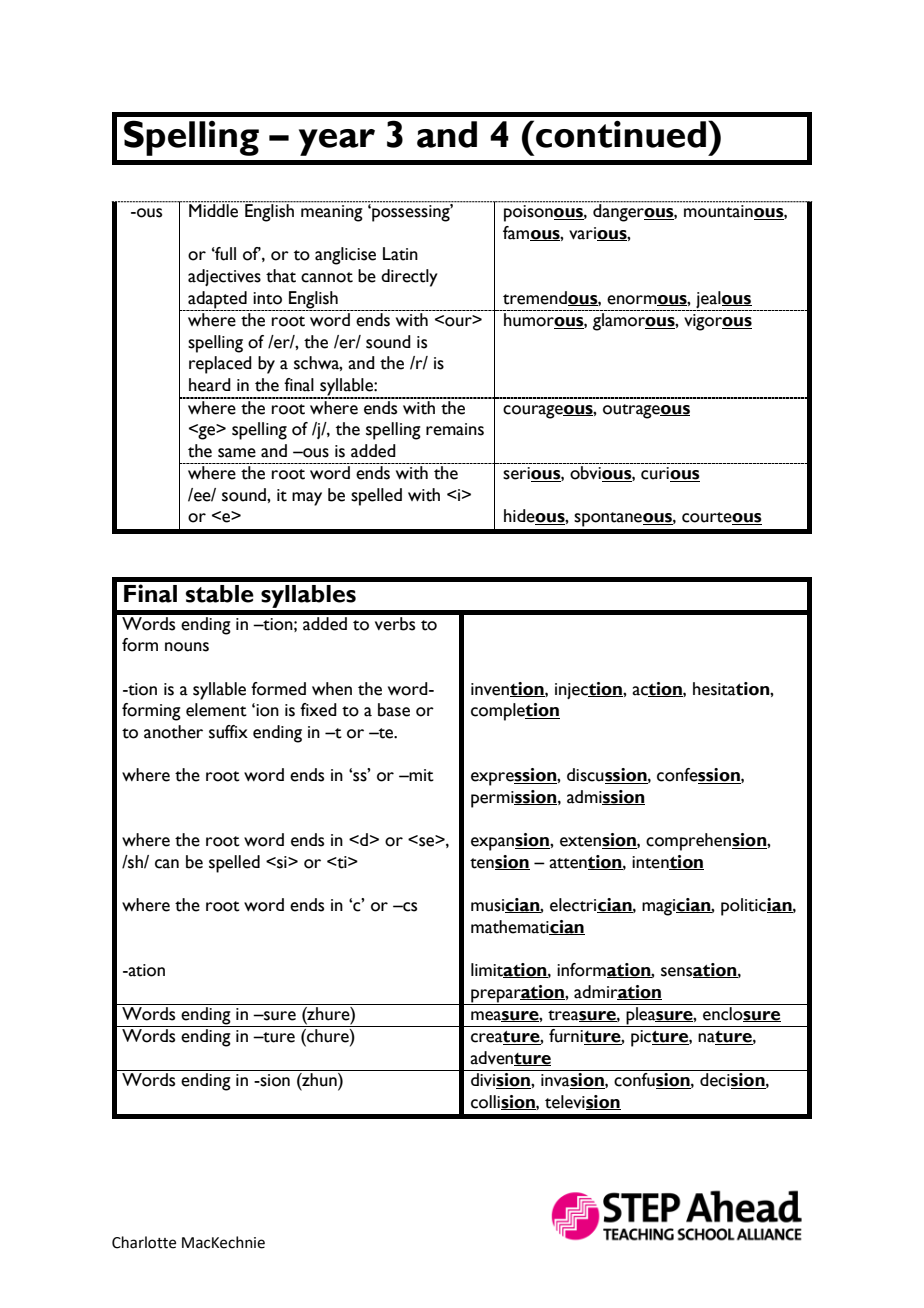 The image size is (924, 1308). Describe the element at coordinates (528, 927) in the screenshot. I see `mathematician` at that location.
